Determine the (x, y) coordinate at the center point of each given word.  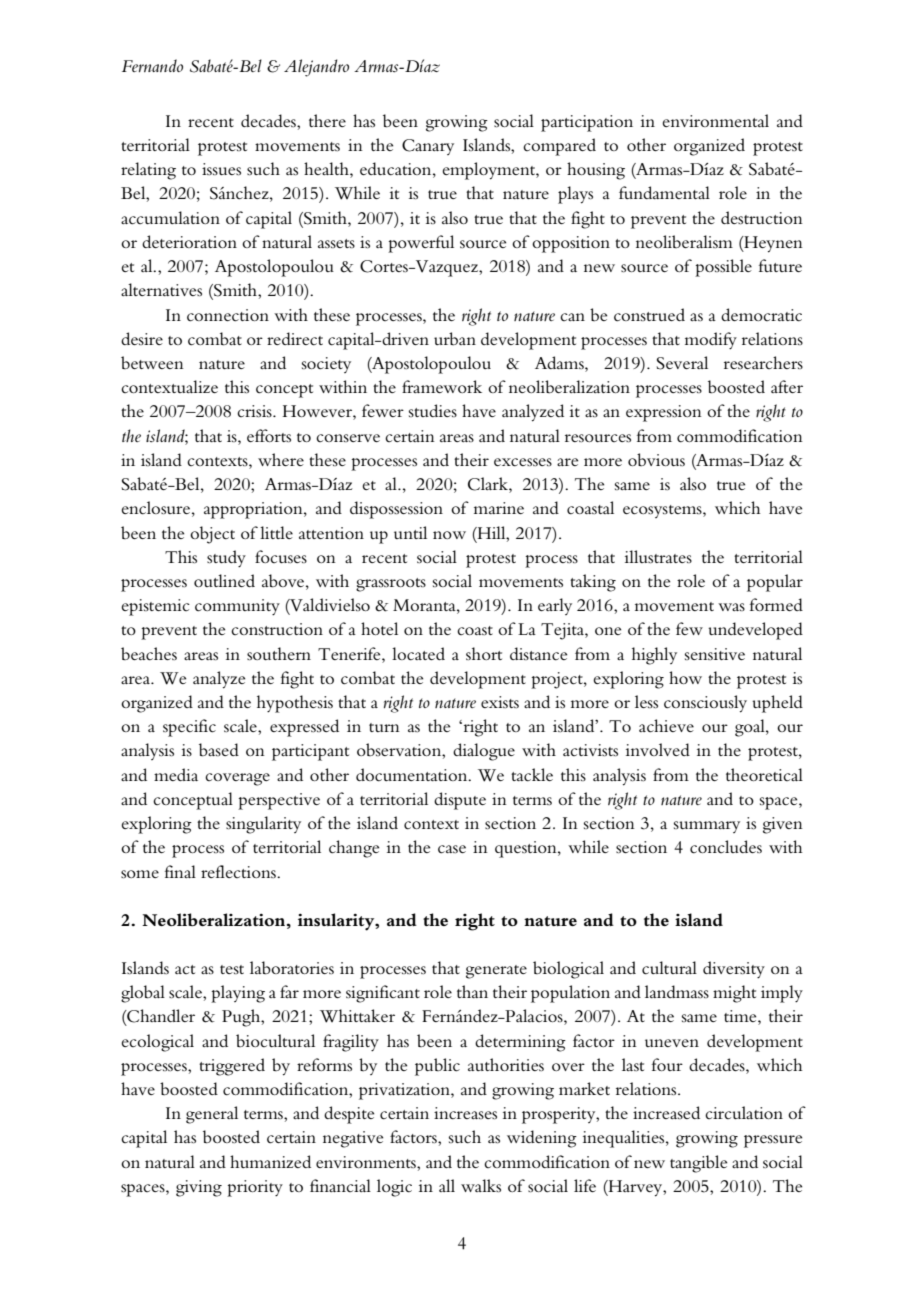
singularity (263, 825)
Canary (428, 147)
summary (707, 827)
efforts (269, 436)
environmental (715, 120)
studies (433, 410)
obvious (656, 460)
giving (199, 1188)
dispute (460, 801)
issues (221, 169)
